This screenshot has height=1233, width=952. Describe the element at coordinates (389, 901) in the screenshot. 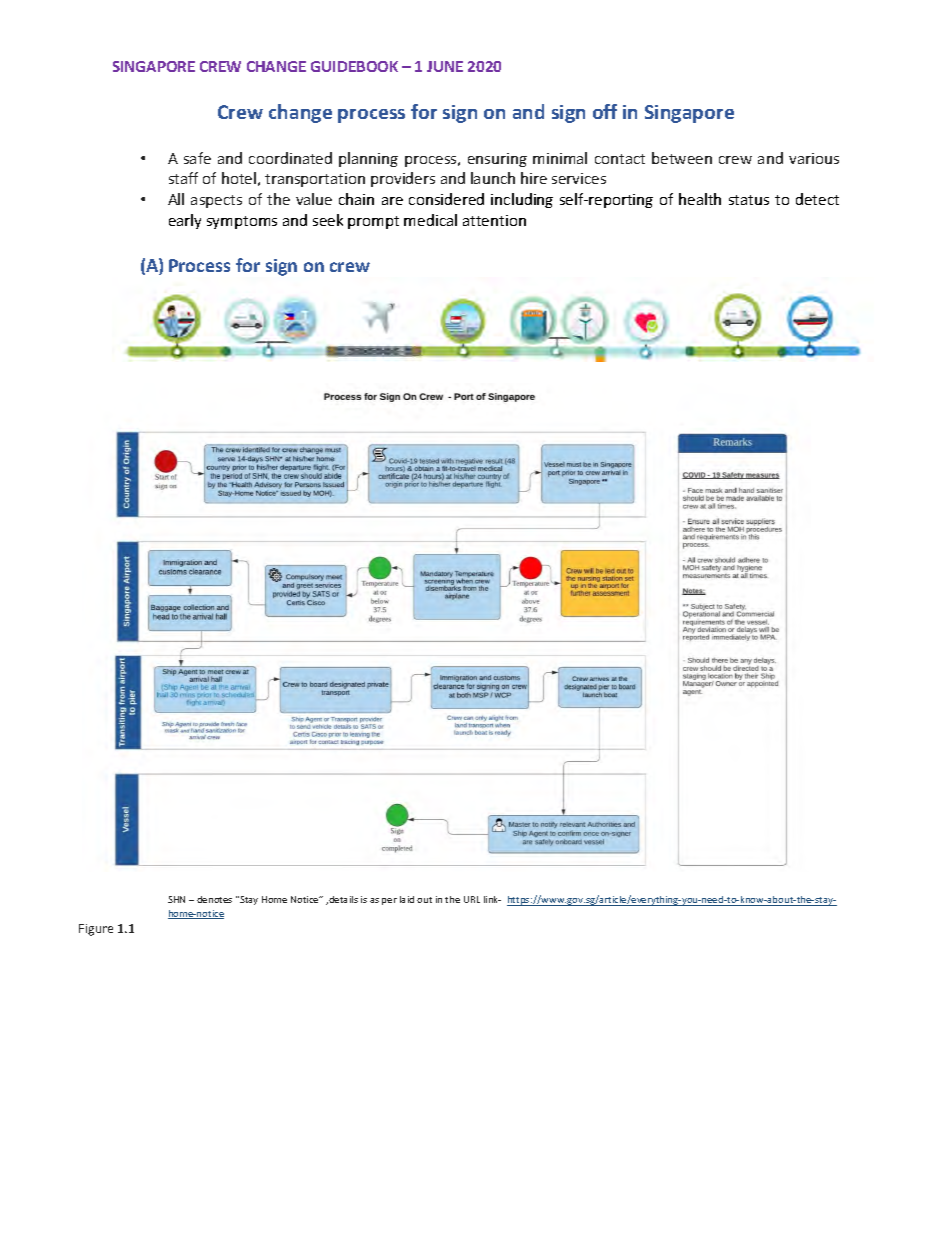

I see `per` at that location.
